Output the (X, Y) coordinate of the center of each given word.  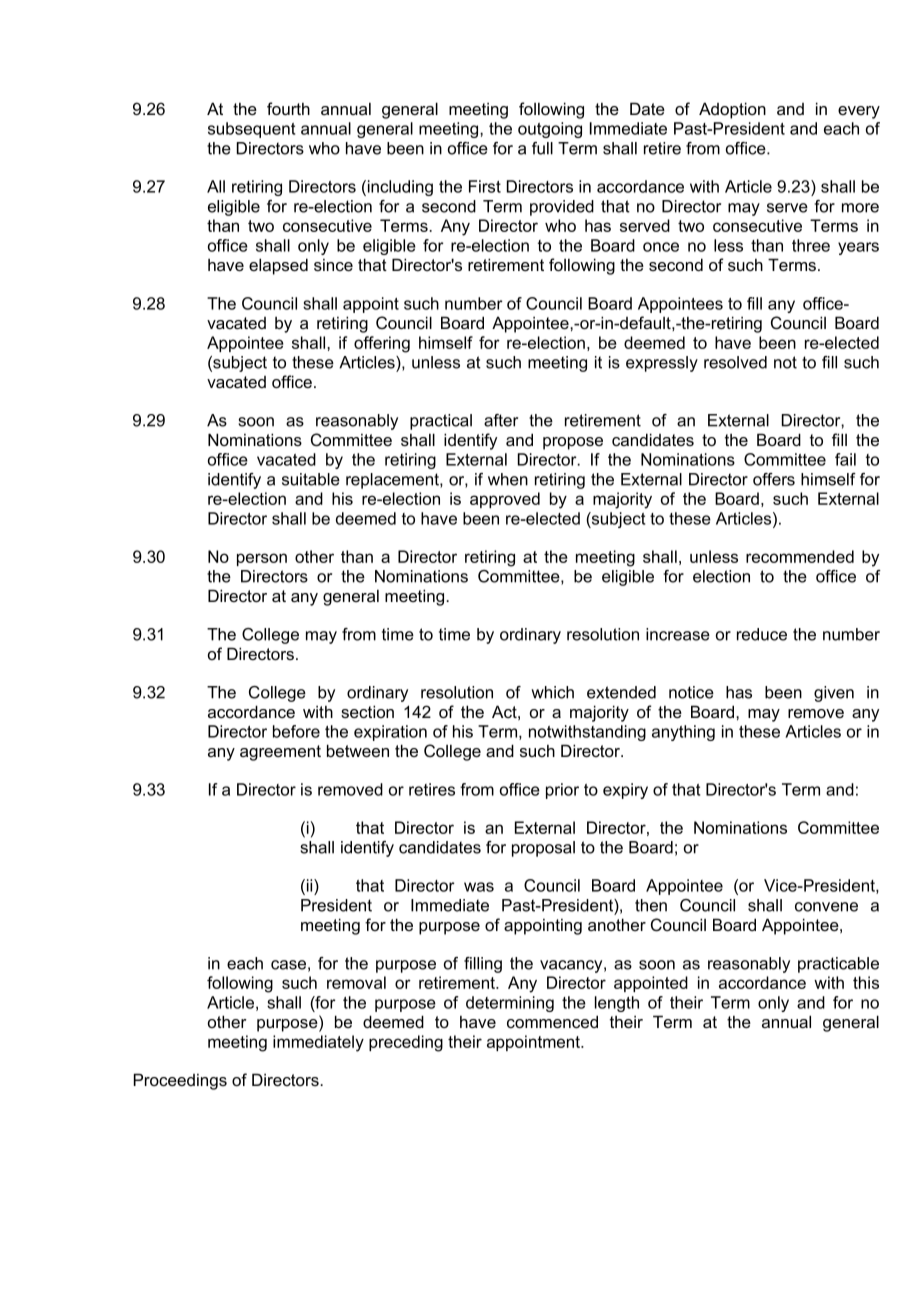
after (501, 420)
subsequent (251, 130)
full (542, 148)
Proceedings (180, 1081)
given (834, 694)
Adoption (732, 110)
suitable (311, 479)
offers (774, 479)
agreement (280, 753)
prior (562, 791)
